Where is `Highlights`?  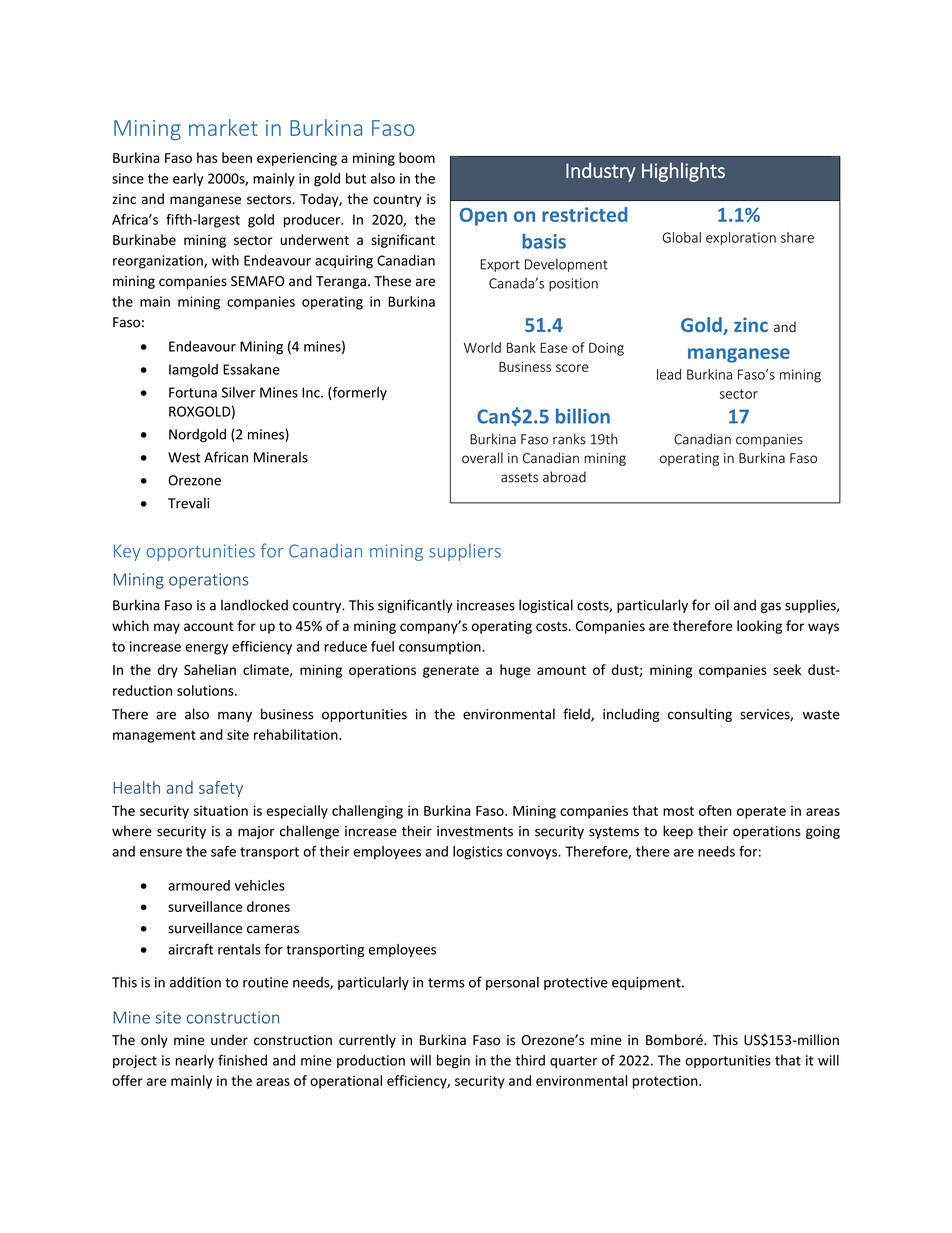
Highlights is located at coordinates (683, 172).
